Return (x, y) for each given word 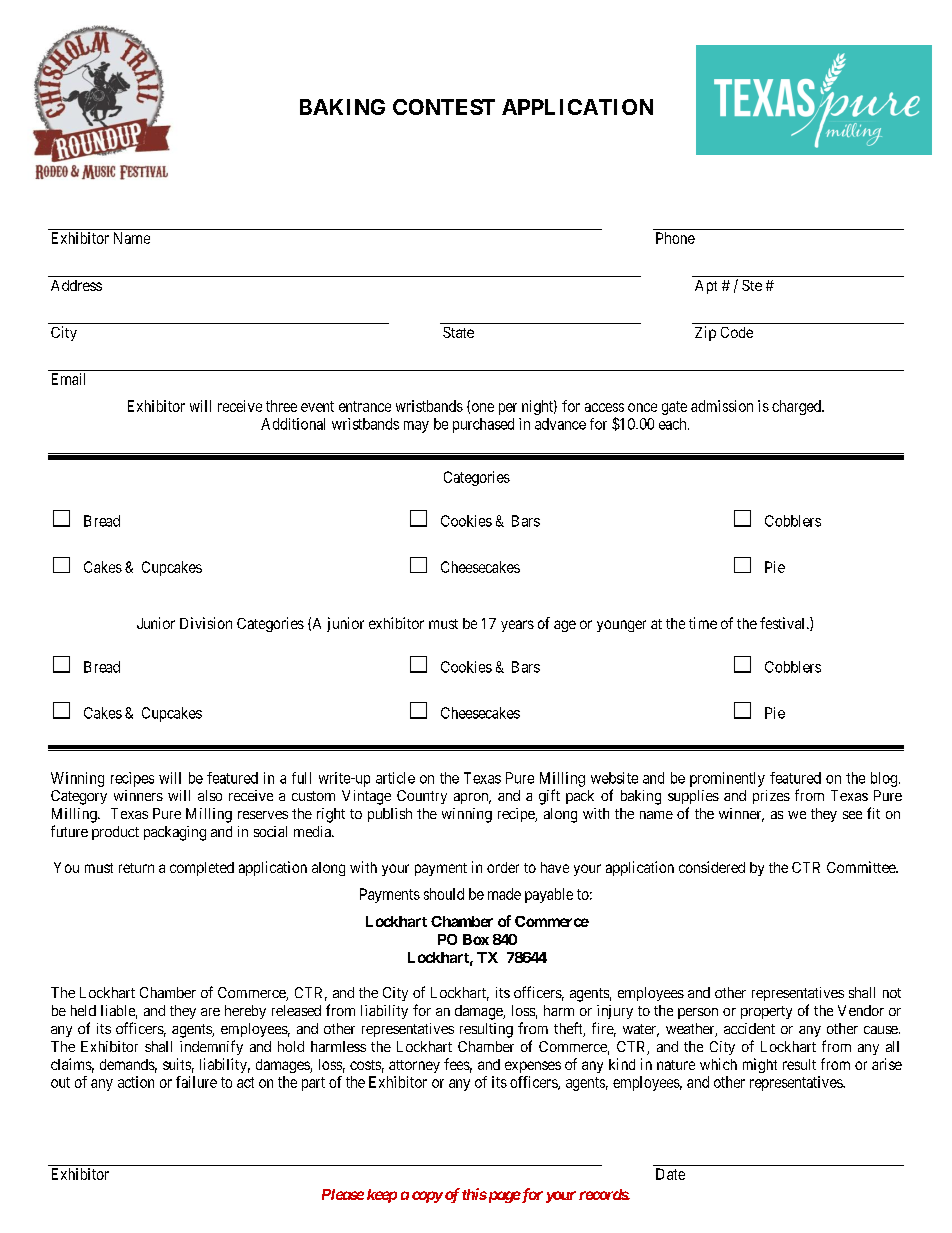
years (517, 626)
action (136, 1082)
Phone (675, 238)
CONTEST (444, 107)
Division (206, 623)
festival (784, 623)
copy (427, 1197)
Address (76, 285)
